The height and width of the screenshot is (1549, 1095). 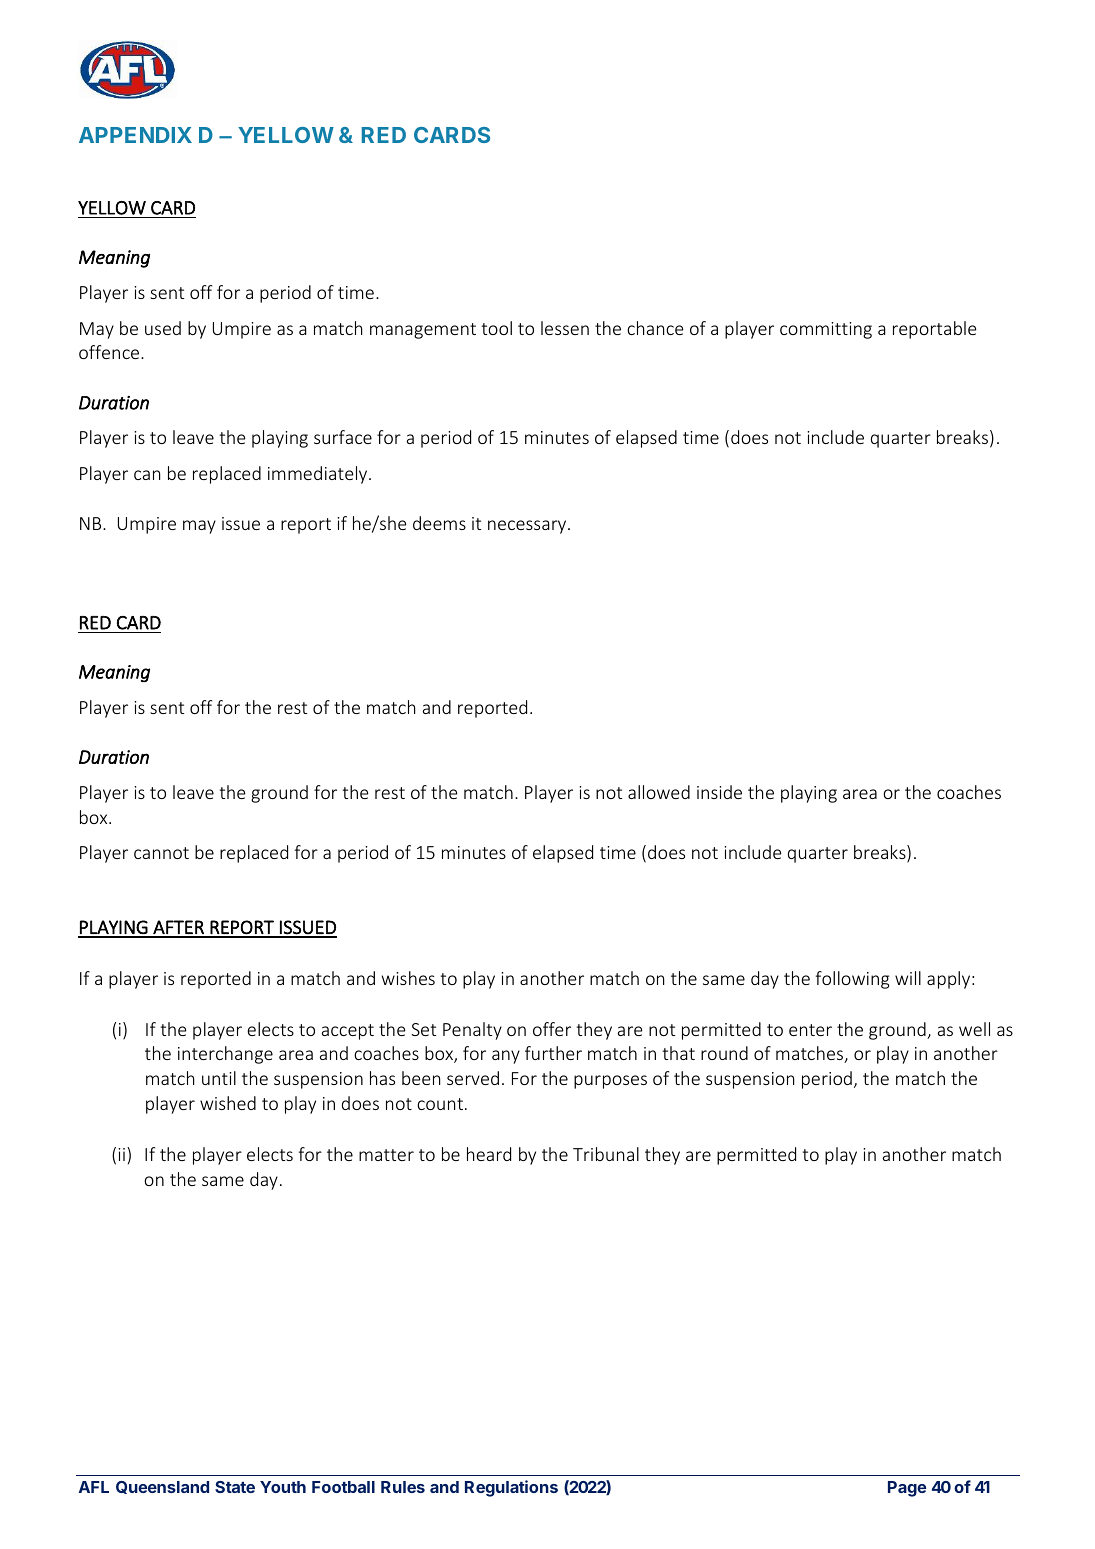 What do you see at coordinates (565, 328) in the screenshot?
I see `lessen` at bounding box center [565, 328].
